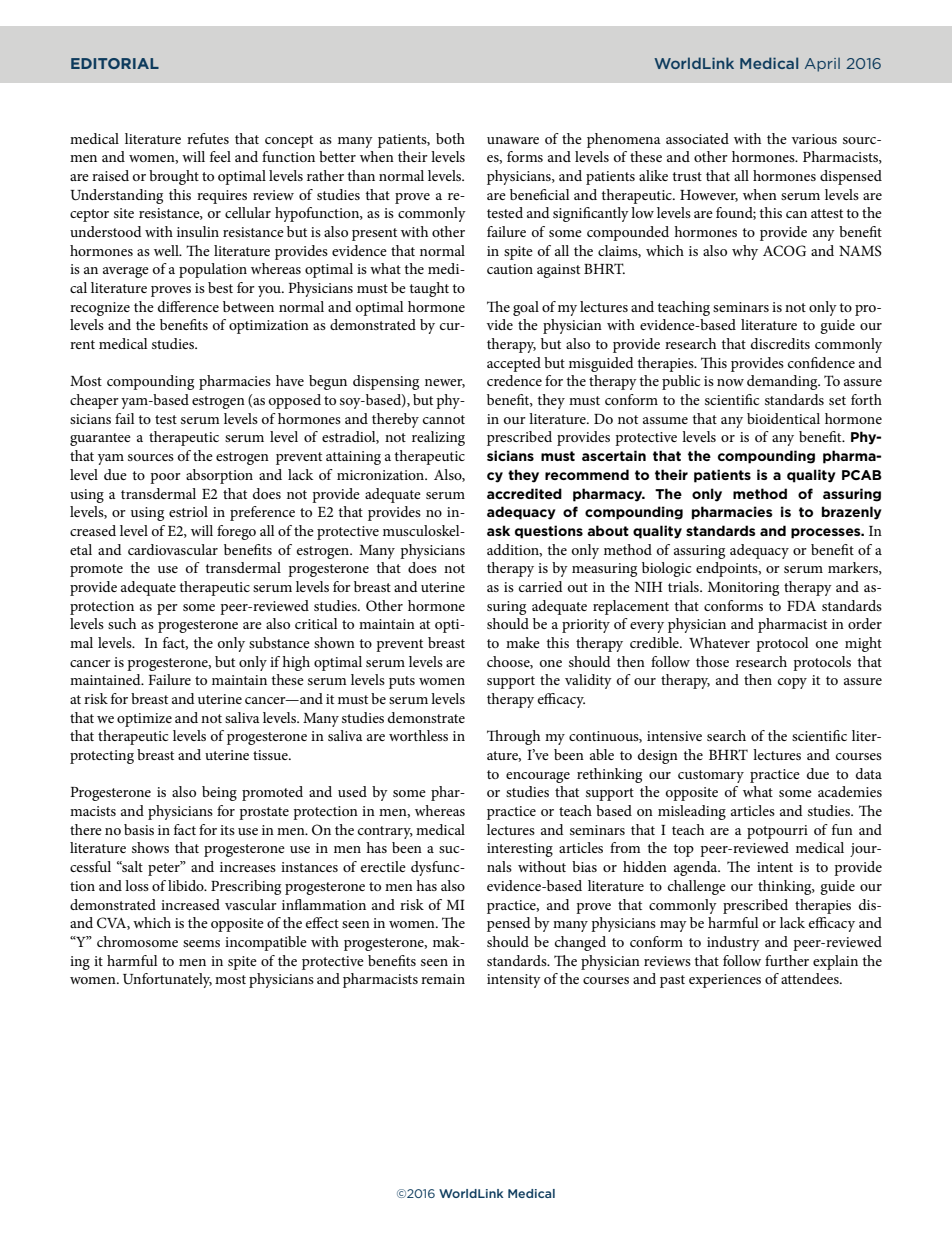 The height and width of the screenshot is (1233, 952). Describe the element at coordinates (498, 530) in the screenshot. I see `ask` at that location.
